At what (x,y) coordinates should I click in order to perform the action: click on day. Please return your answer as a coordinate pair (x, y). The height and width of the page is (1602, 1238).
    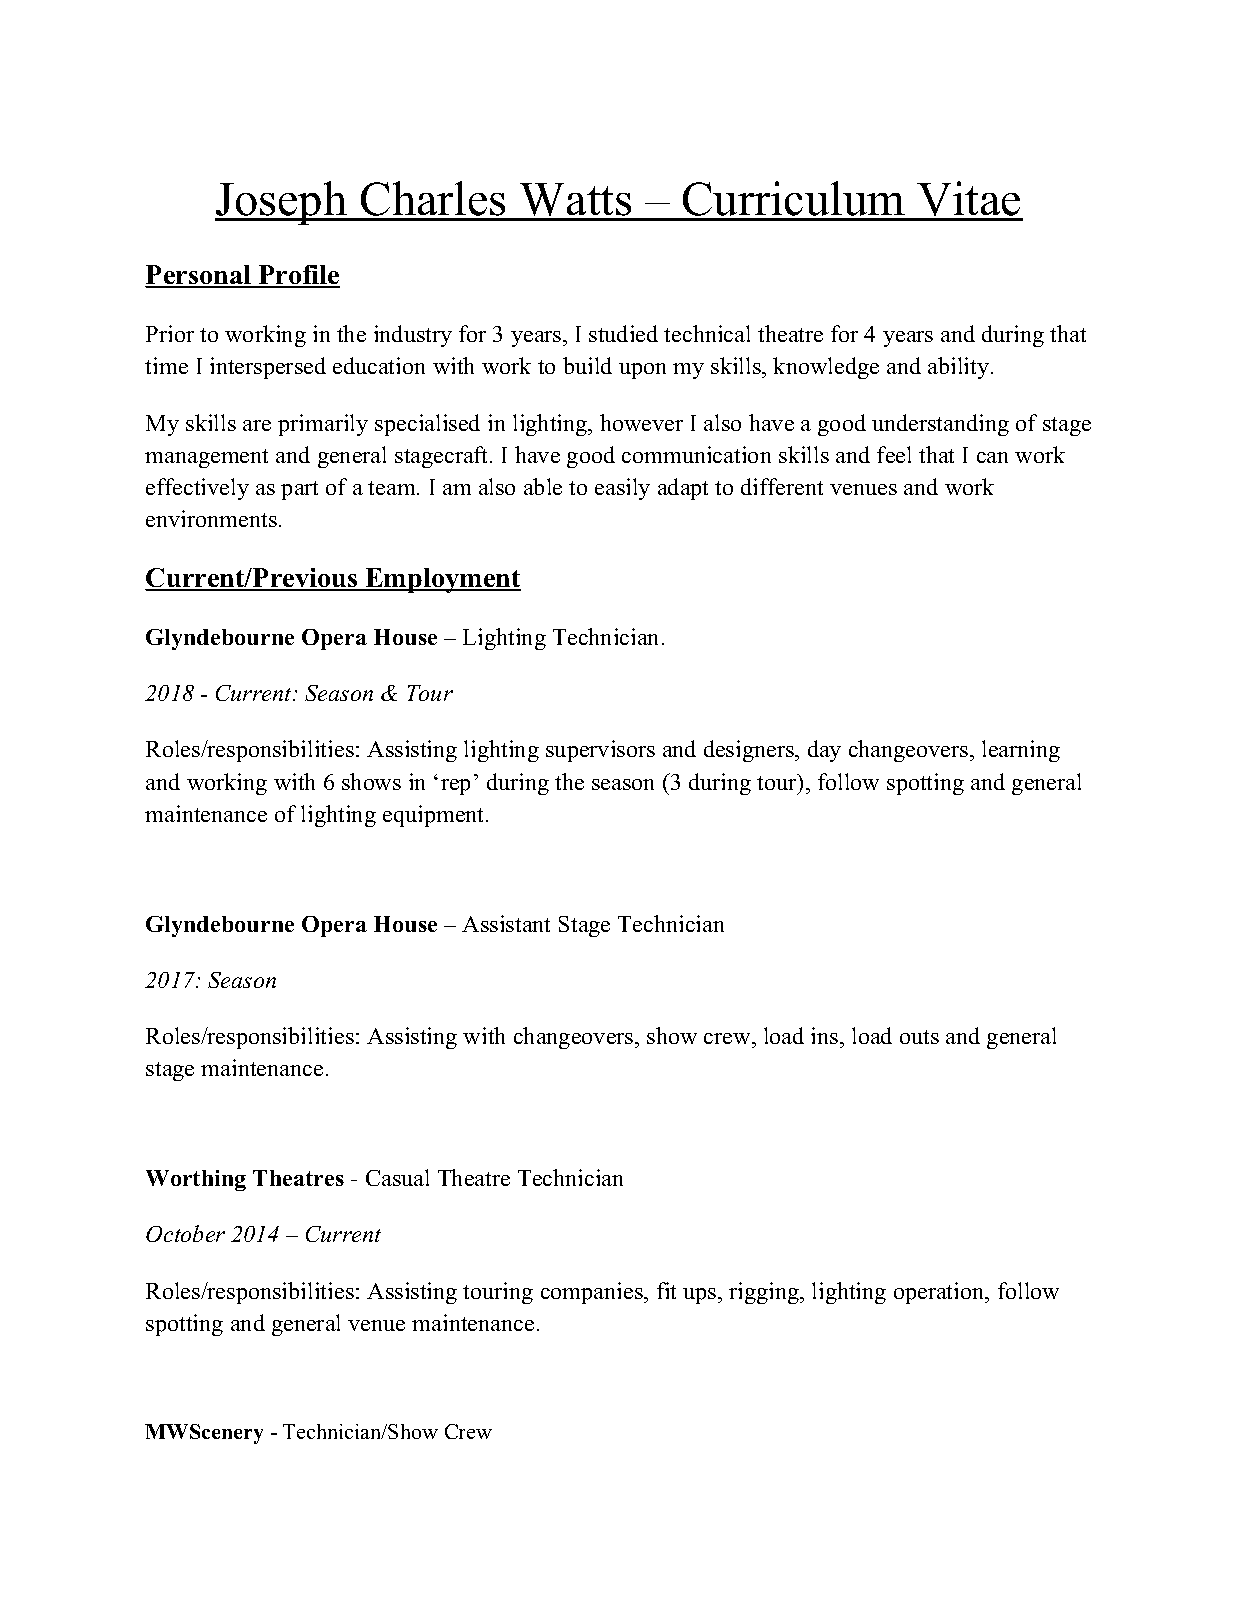
    Looking at the image, I should click on (824, 751).
